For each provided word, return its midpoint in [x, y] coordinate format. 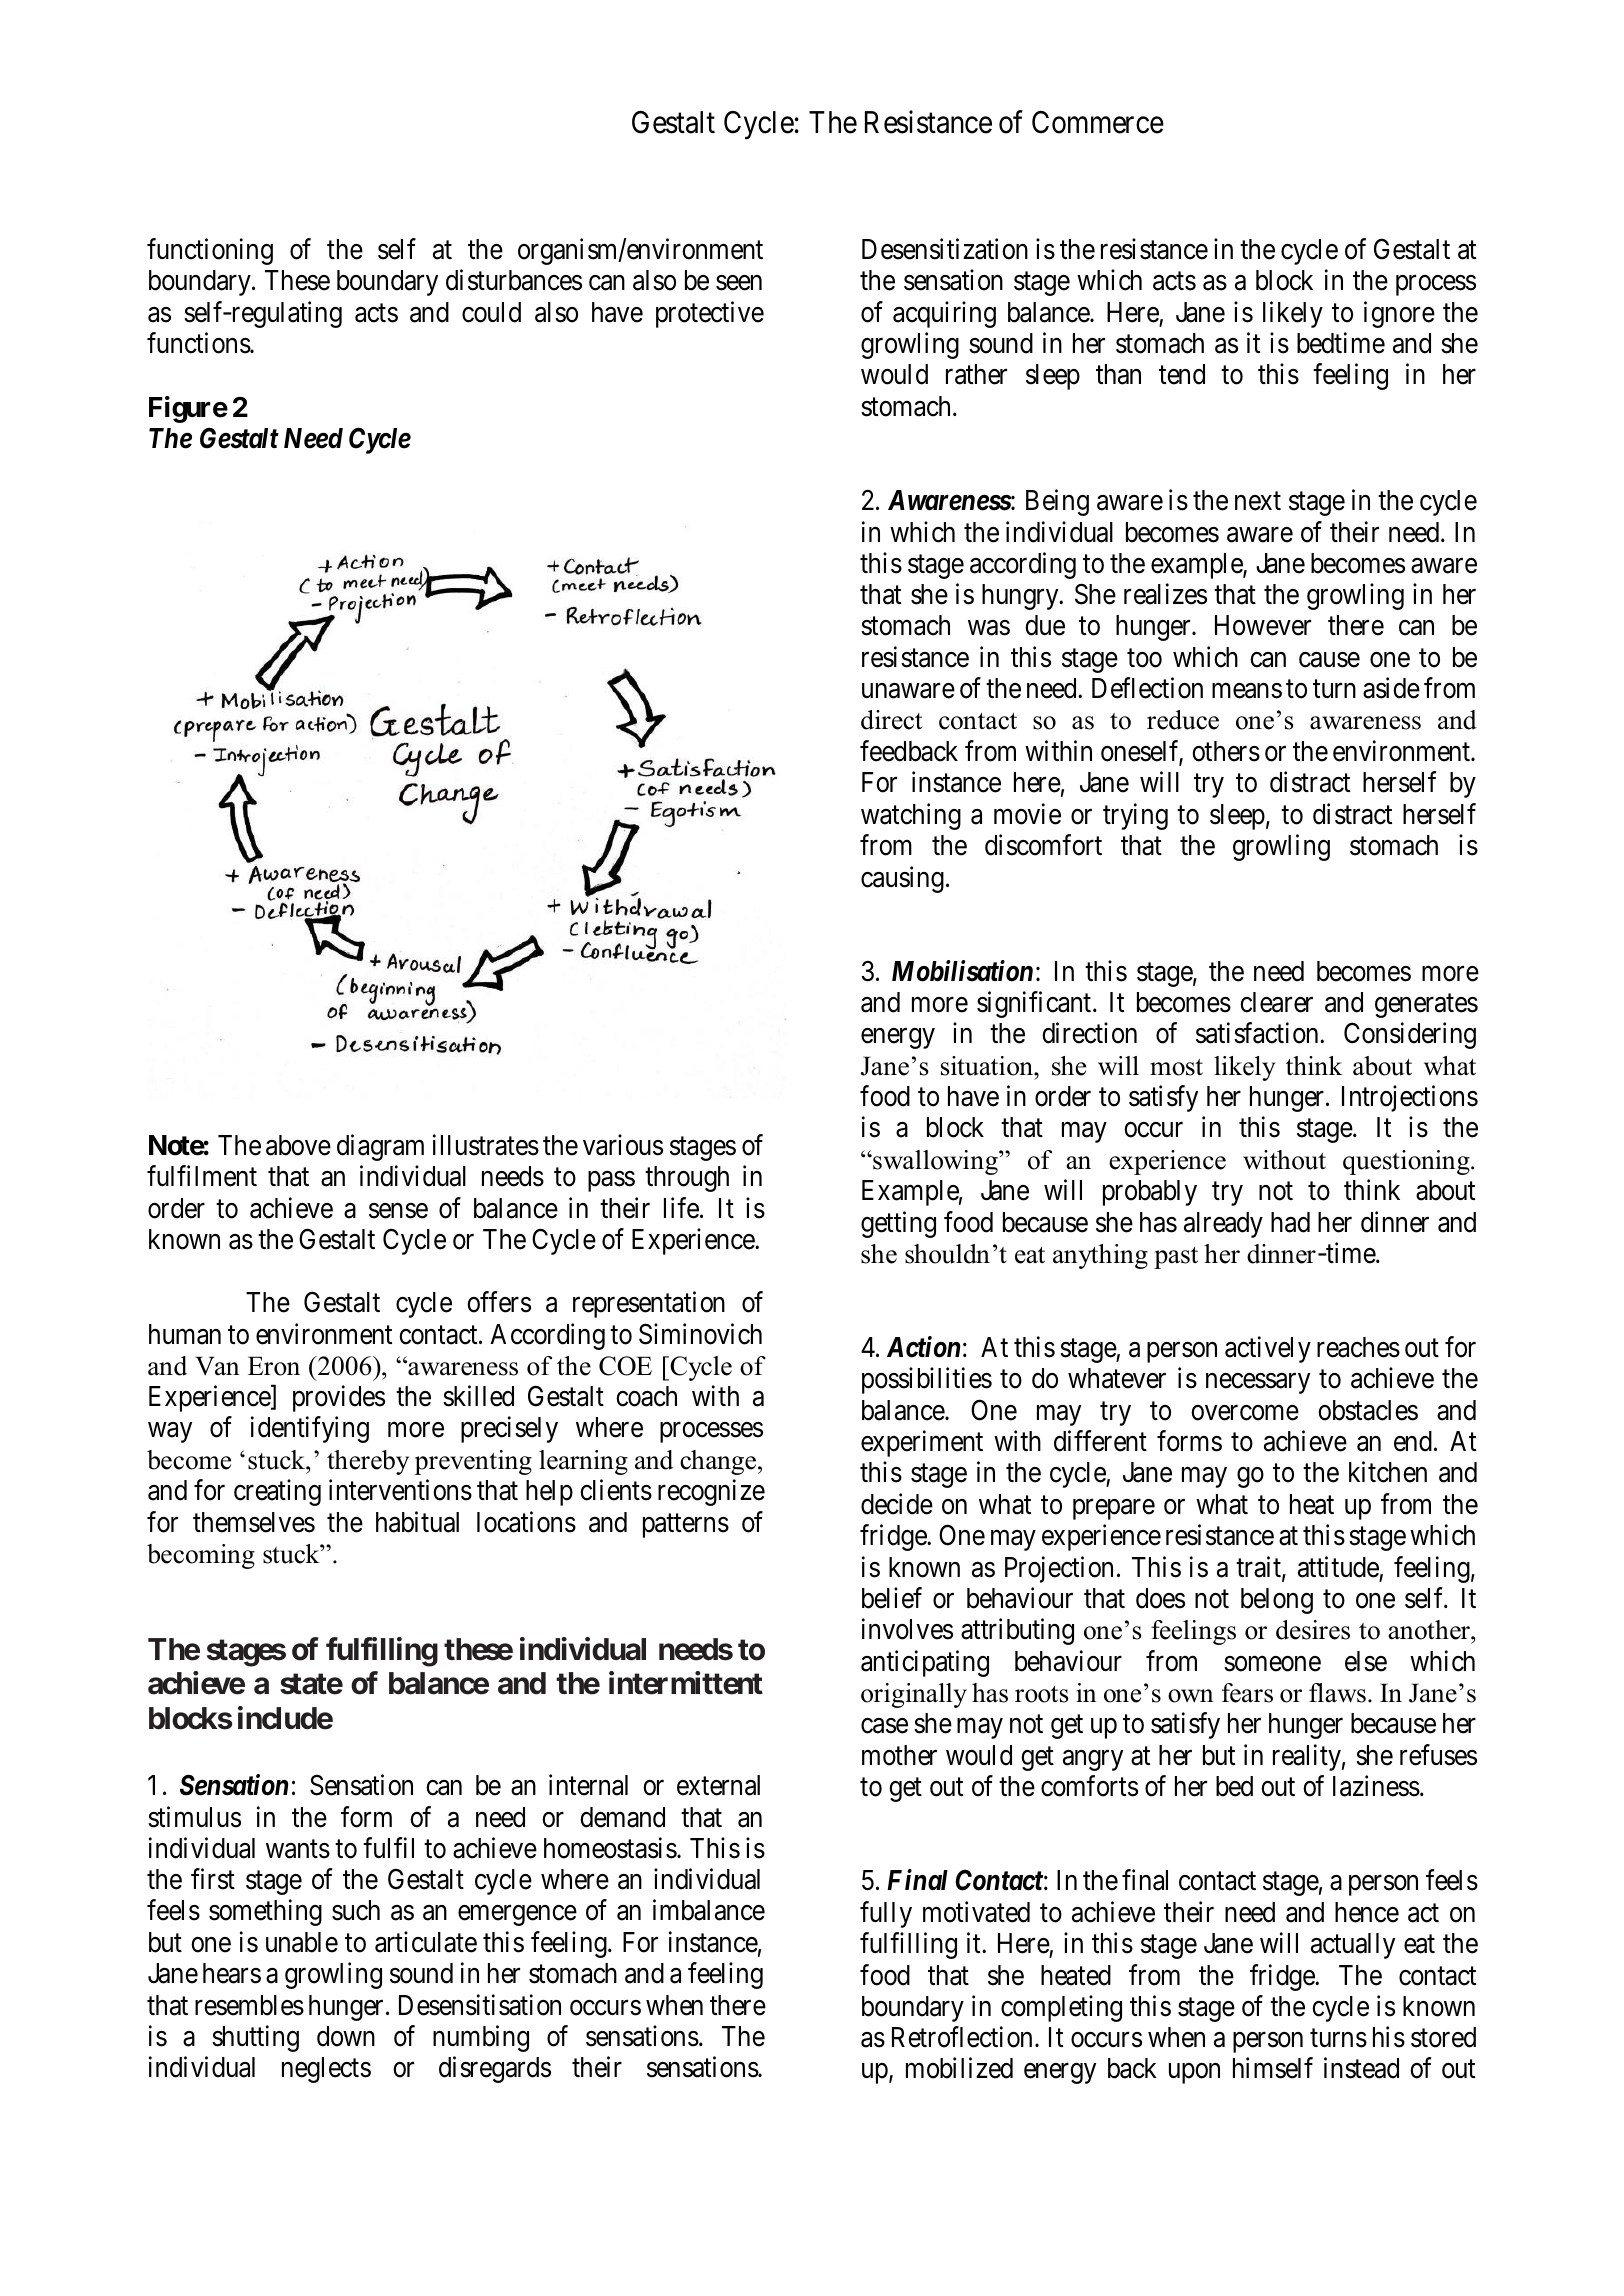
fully [886, 1914]
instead [1361, 2068]
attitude [1338, 1567]
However [1263, 625]
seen [739, 283]
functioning [210, 252]
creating [277, 1492]
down [346, 2036]
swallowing [935, 1162]
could [491, 312]
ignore [1399, 314]
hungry [1021, 597]
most [1176, 1067]
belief [892, 1598]
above [298, 1145]
